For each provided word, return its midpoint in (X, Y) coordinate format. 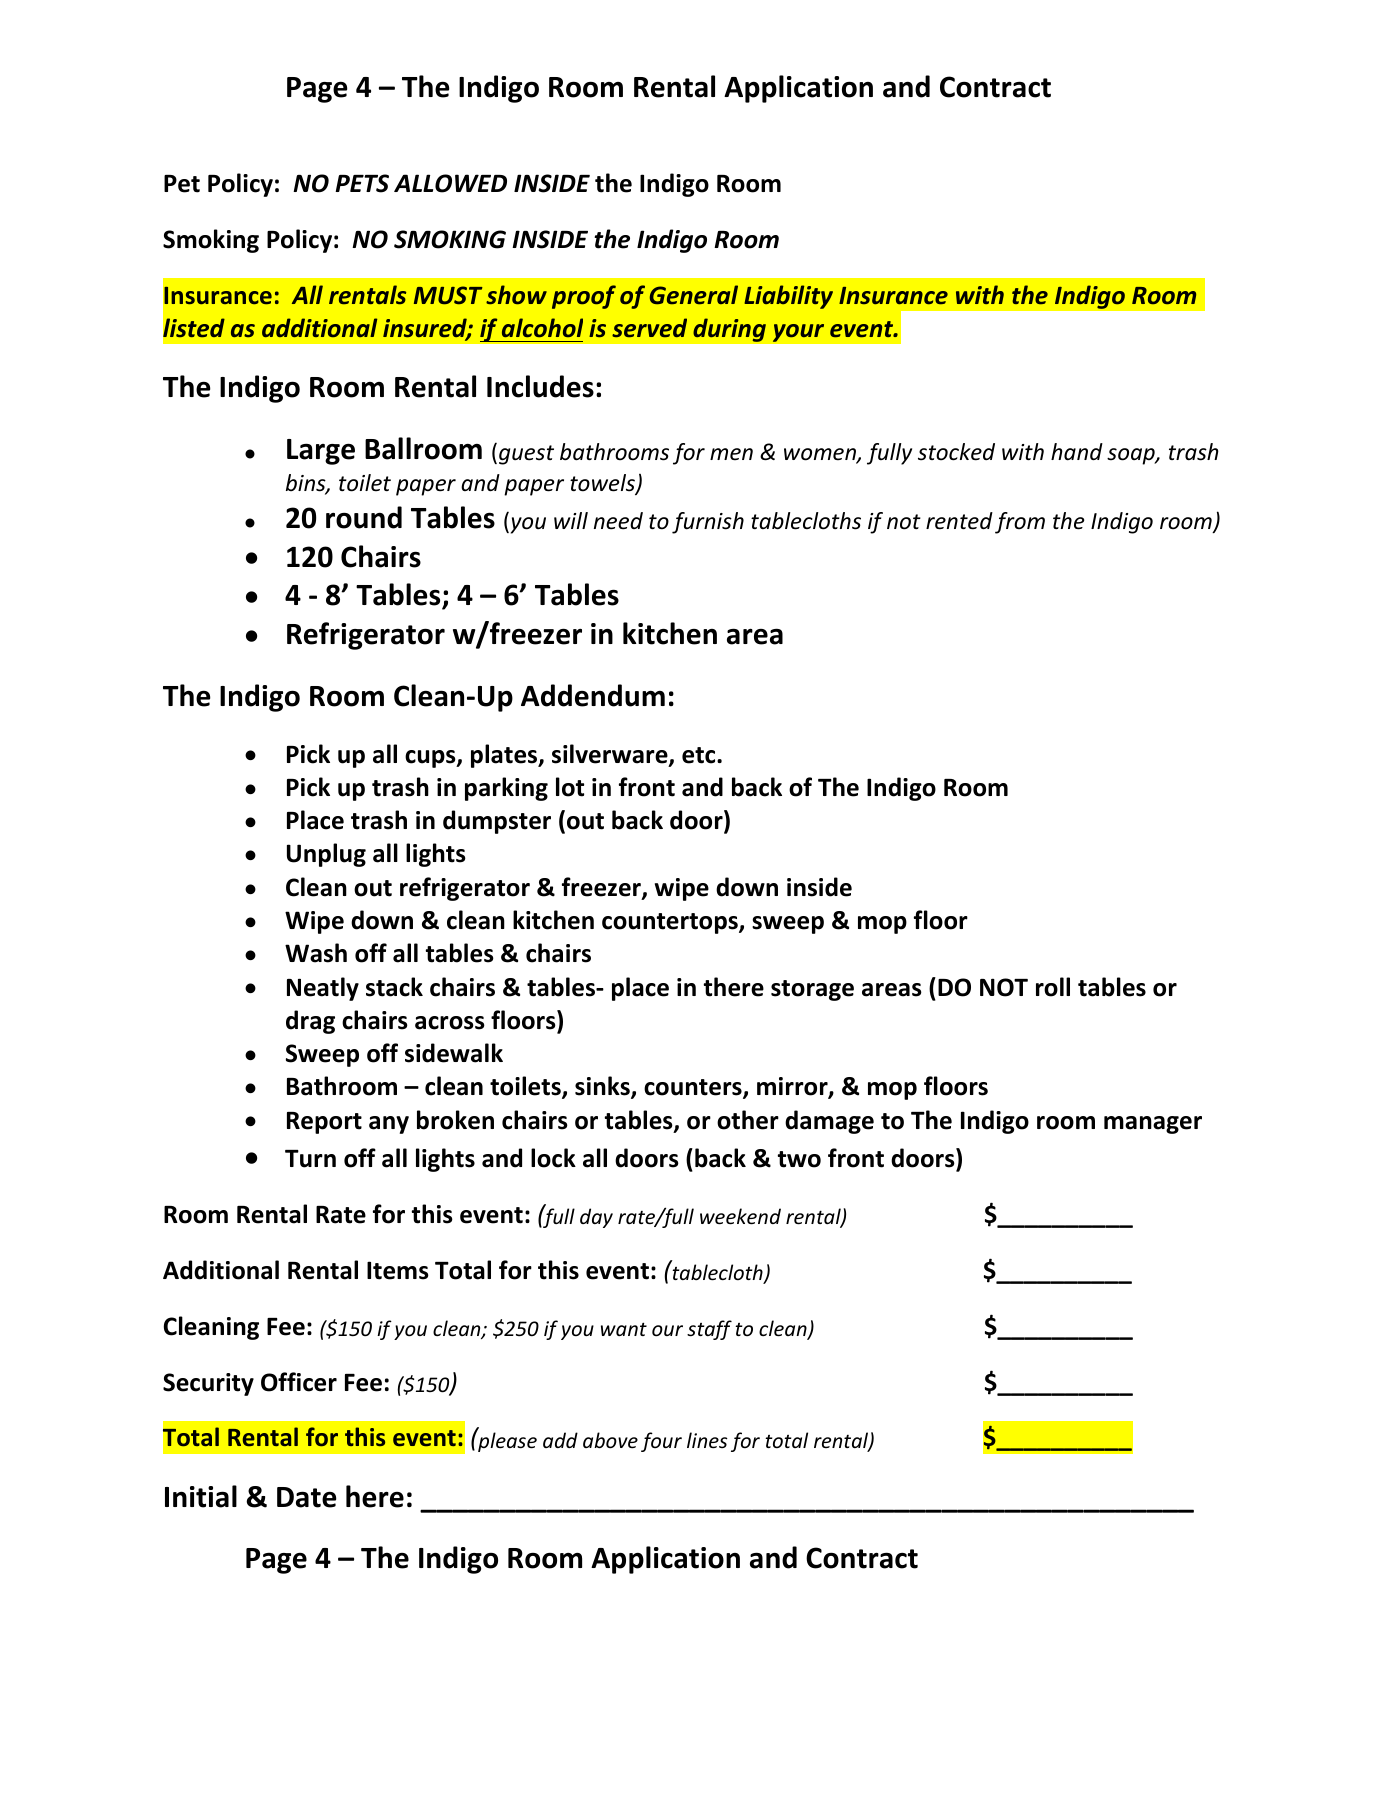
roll (1053, 987)
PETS (362, 183)
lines (707, 1440)
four (661, 1442)
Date (307, 1497)
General (694, 294)
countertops (671, 923)
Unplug (326, 855)
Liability (788, 297)
